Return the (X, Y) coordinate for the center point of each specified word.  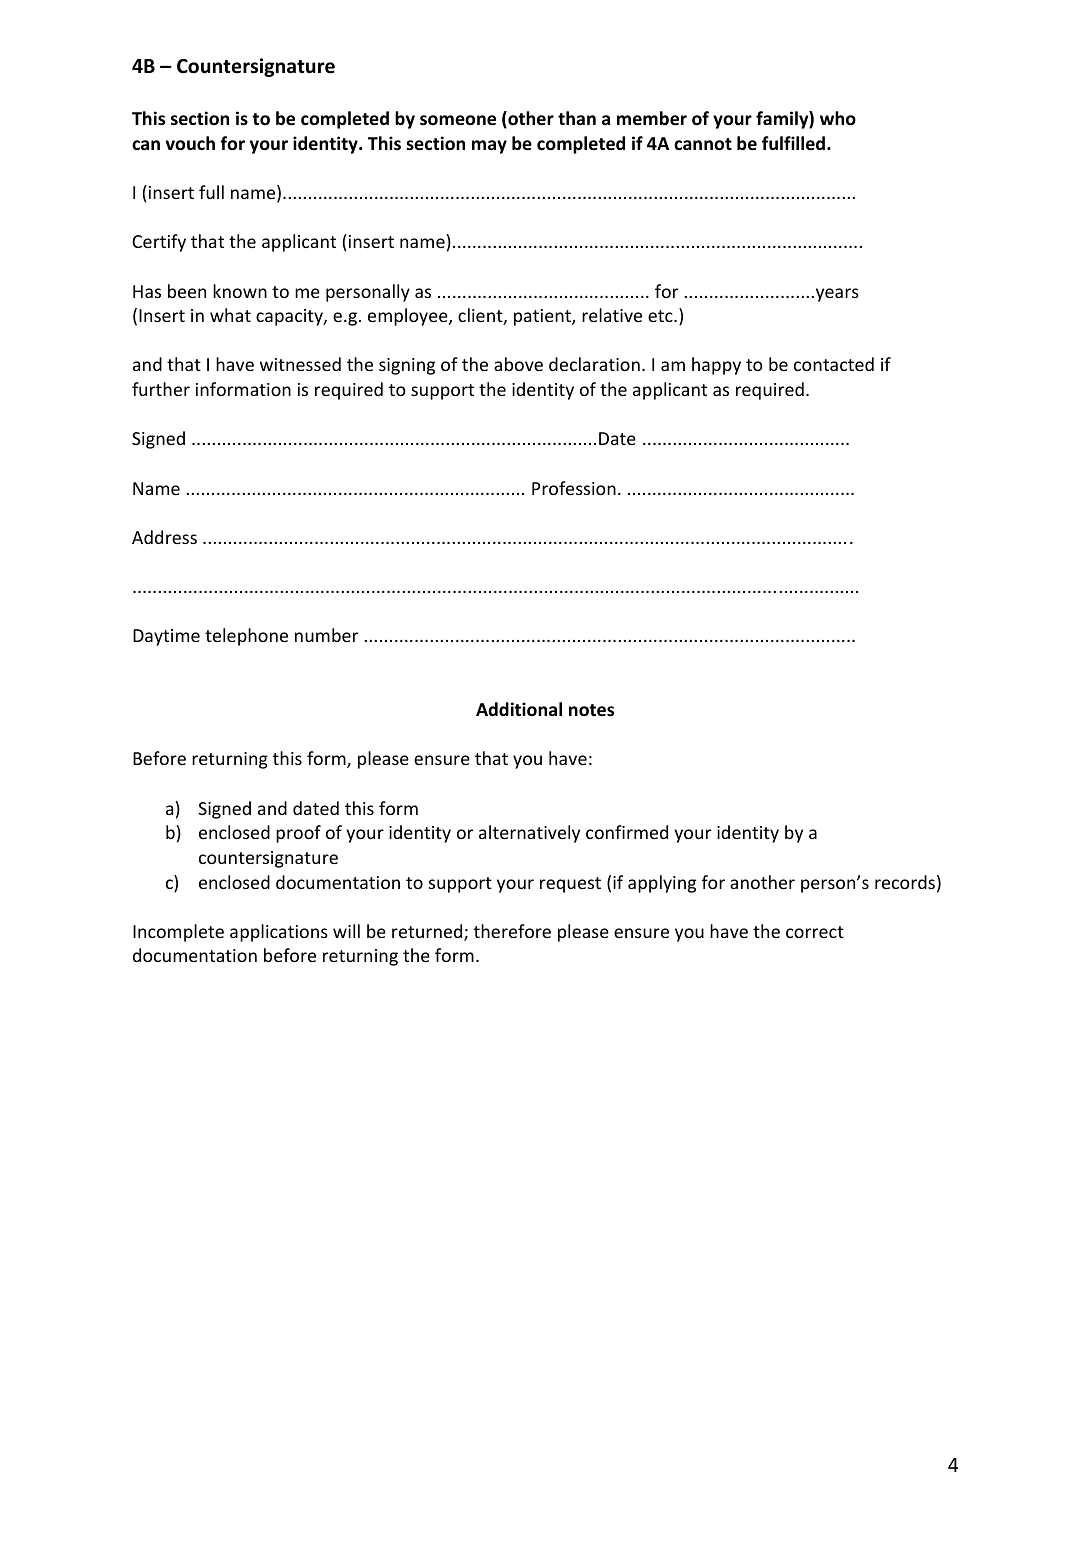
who (838, 118)
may (489, 147)
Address (164, 537)
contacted (834, 364)
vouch (190, 143)
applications (279, 933)
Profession (574, 488)
